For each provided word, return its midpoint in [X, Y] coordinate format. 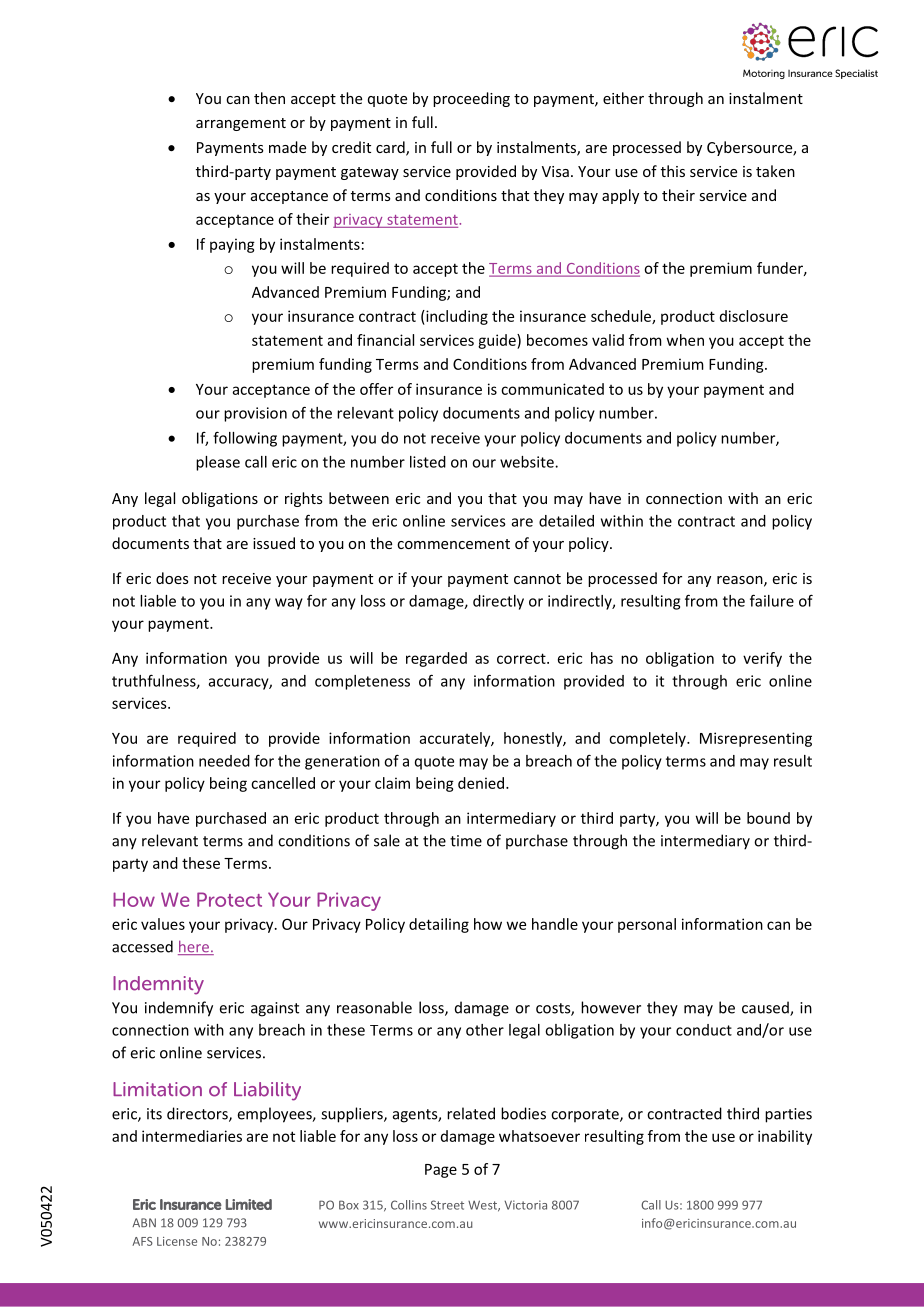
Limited [249, 1204]
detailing [439, 925]
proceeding [471, 99]
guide [498, 341]
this [673, 171]
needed [224, 761]
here [194, 947]
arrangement [241, 124]
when [685, 340]
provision [255, 414]
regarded [436, 659]
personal [647, 925]
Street [447, 1205]
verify [762, 659]
